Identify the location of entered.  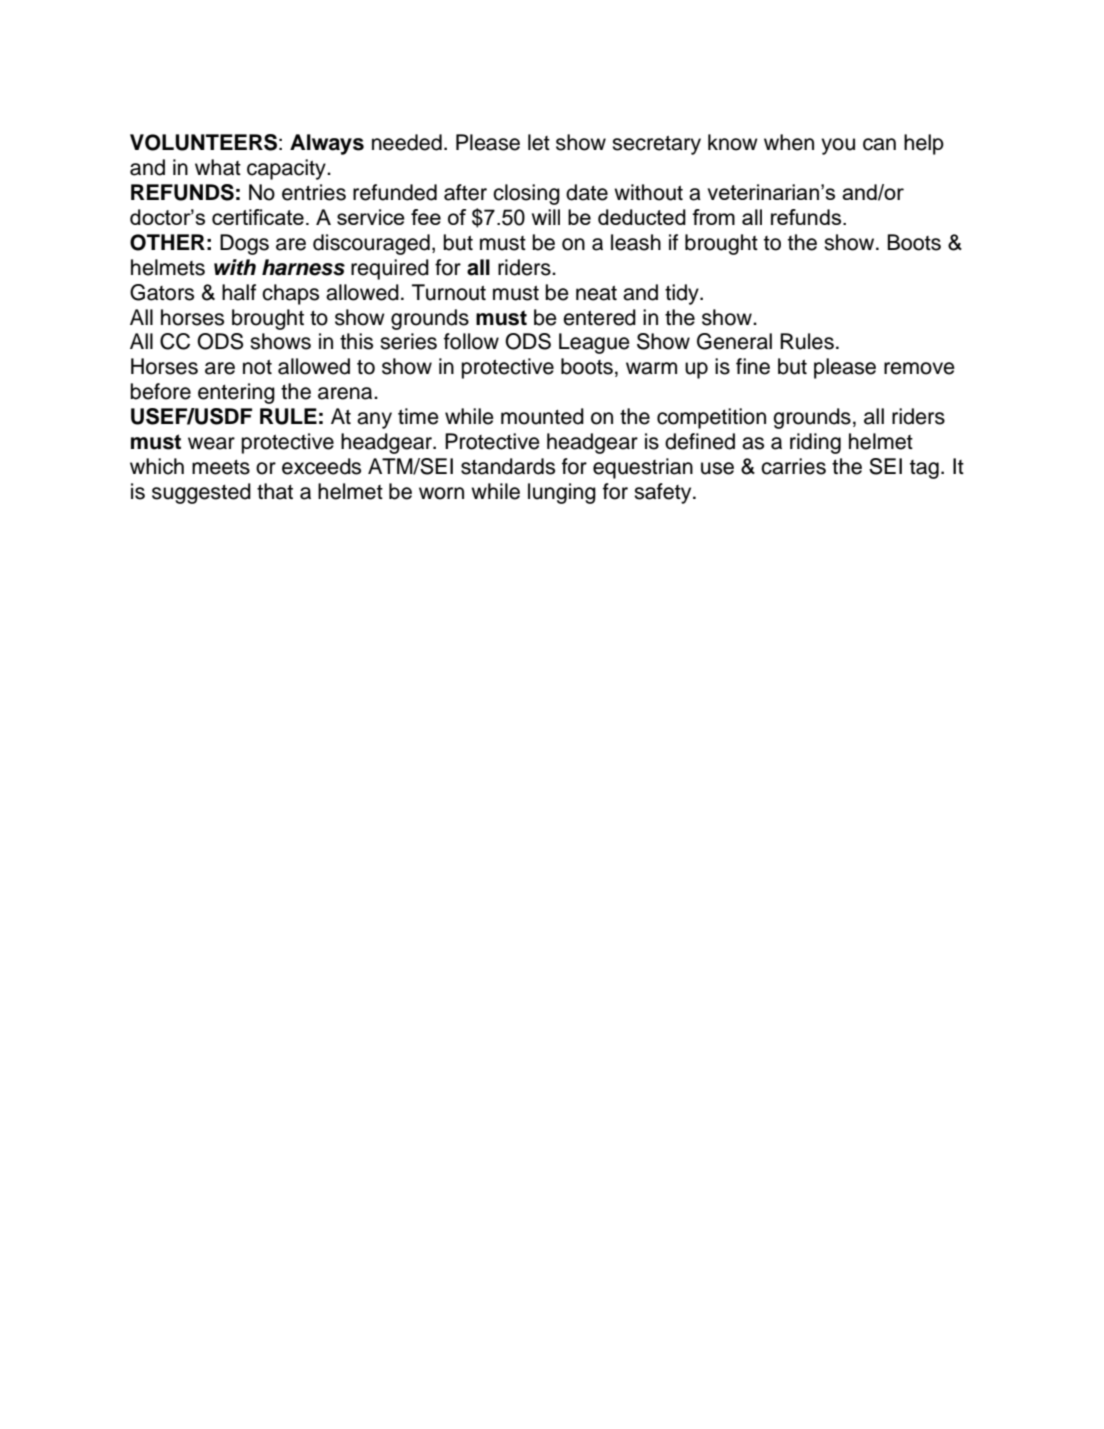
(599, 317).
